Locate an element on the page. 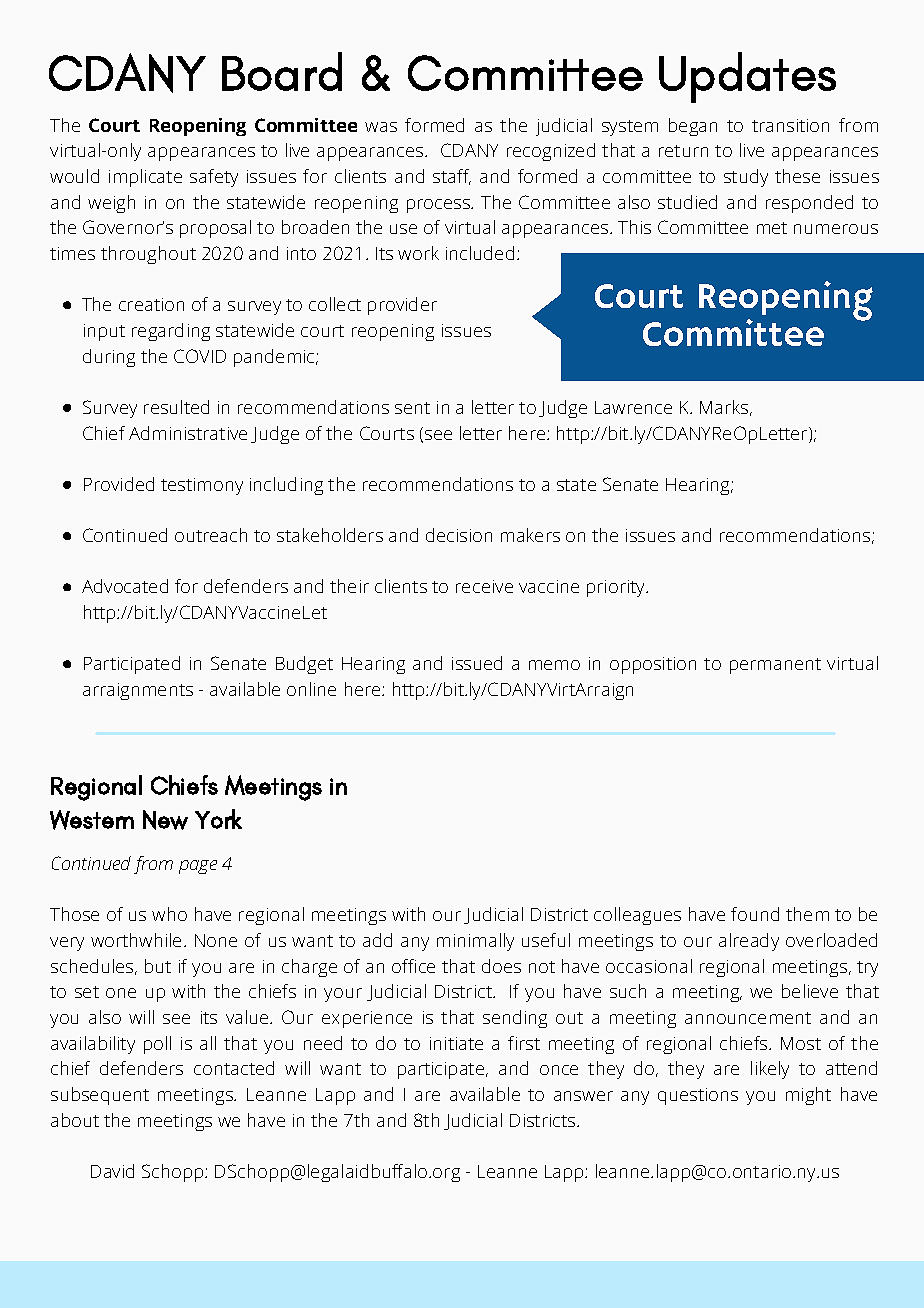 The width and height of the image is (924, 1308). David is located at coordinates (112, 1171).
